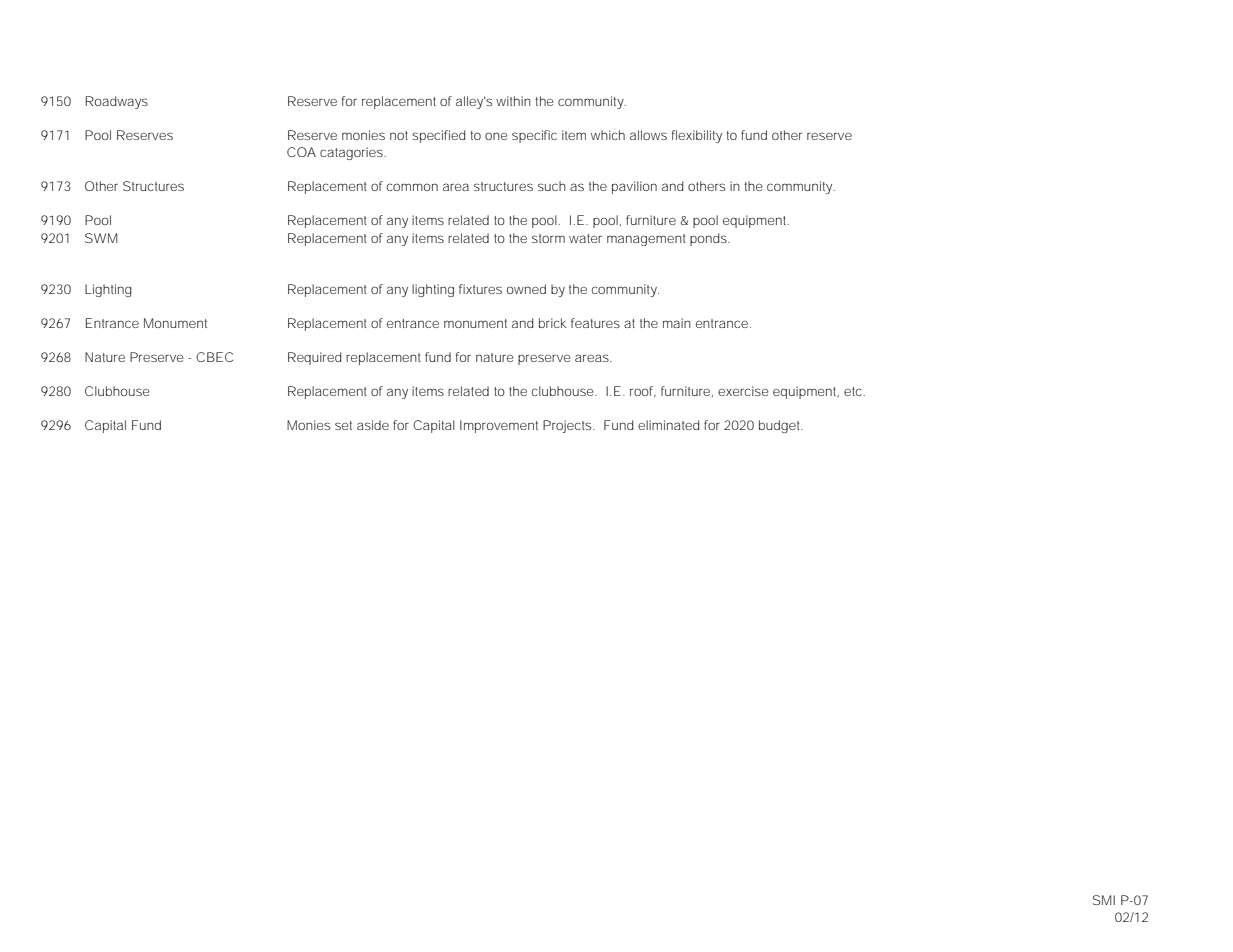 The image size is (1233, 952). Describe the element at coordinates (1104, 900) in the screenshot. I see `SMI` at that location.
